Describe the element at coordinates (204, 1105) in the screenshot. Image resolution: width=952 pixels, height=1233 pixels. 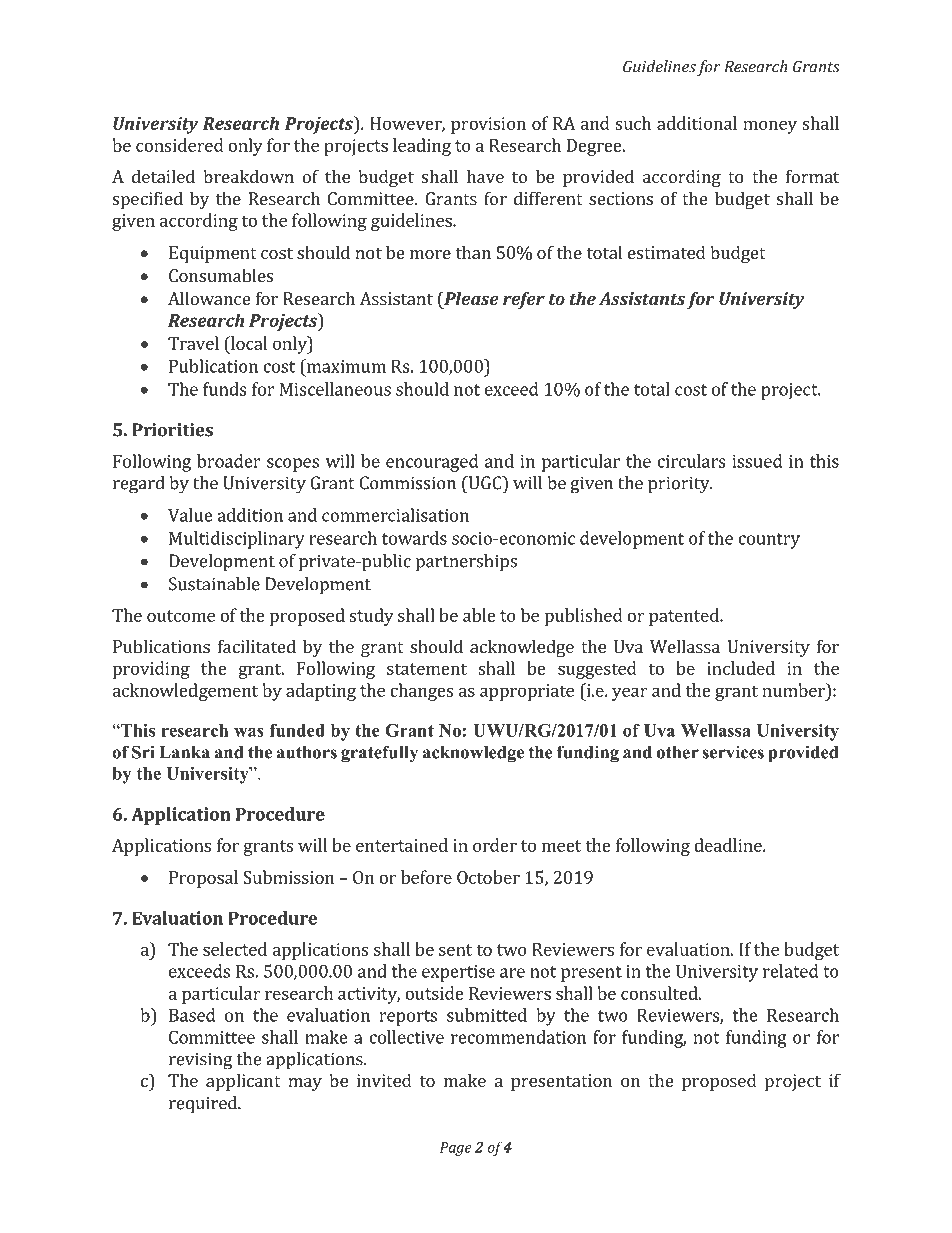
I see `required` at that location.
